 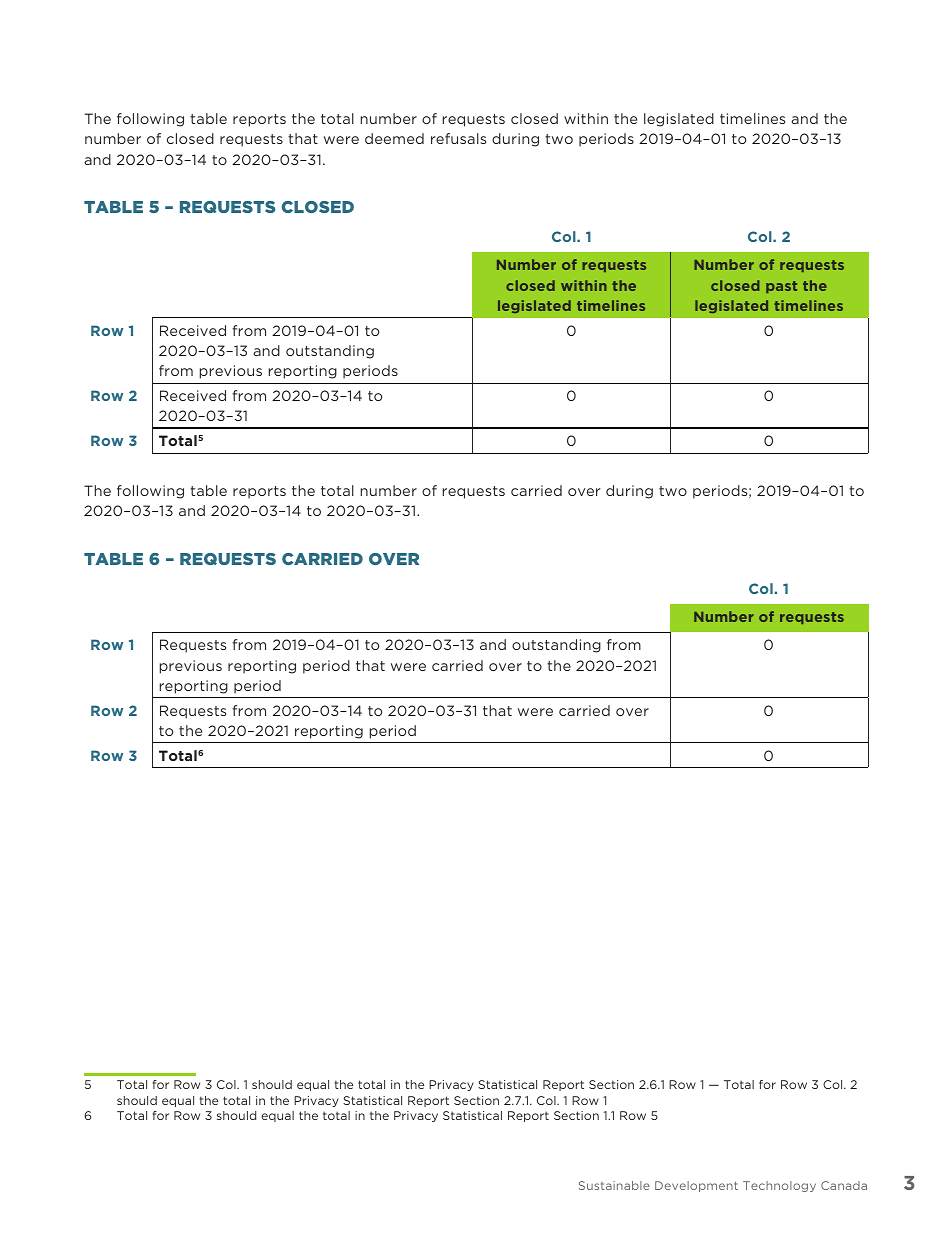 What do you see at coordinates (844, 1185) in the image?
I see `Canada` at bounding box center [844, 1185].
